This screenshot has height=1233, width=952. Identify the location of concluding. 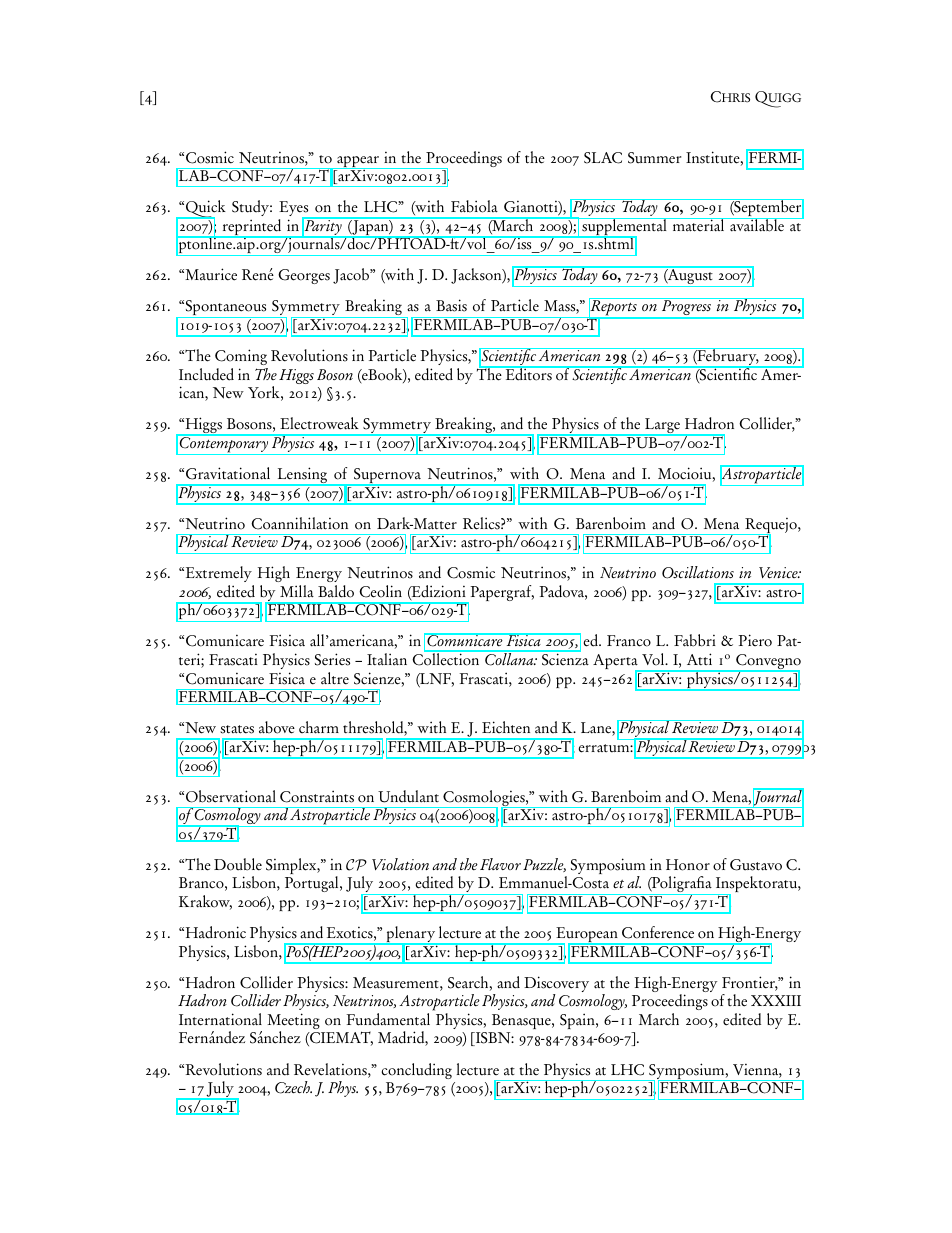
(417, 1071).
